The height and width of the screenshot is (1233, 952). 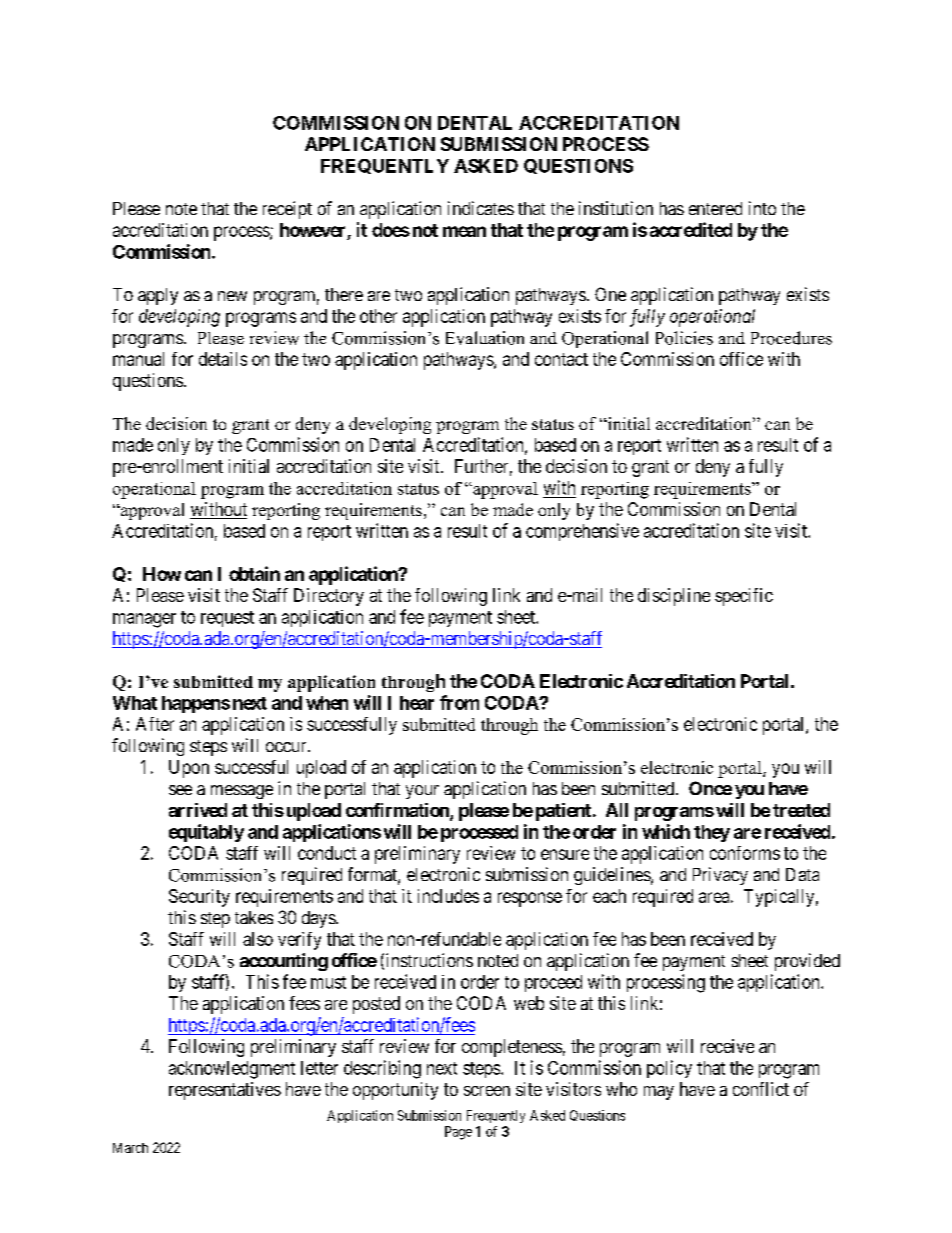 What do you see at coordinates (712, 833) in the screenshot?
I see `they` at bounding box center [712, 833].
